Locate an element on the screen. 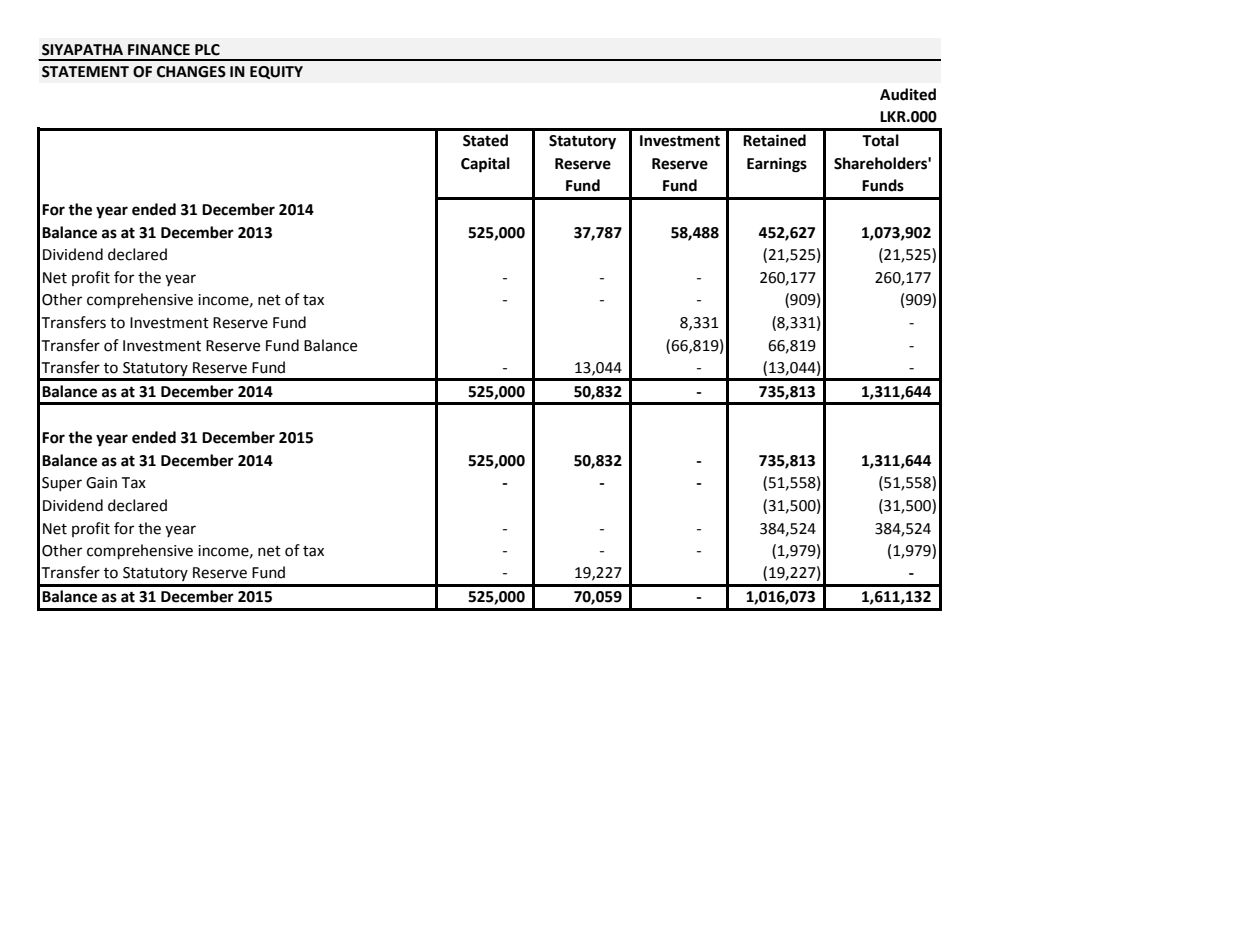 The width and height of the screenshot is (1233, 952). Gain is located at coordinates (101, 483).
